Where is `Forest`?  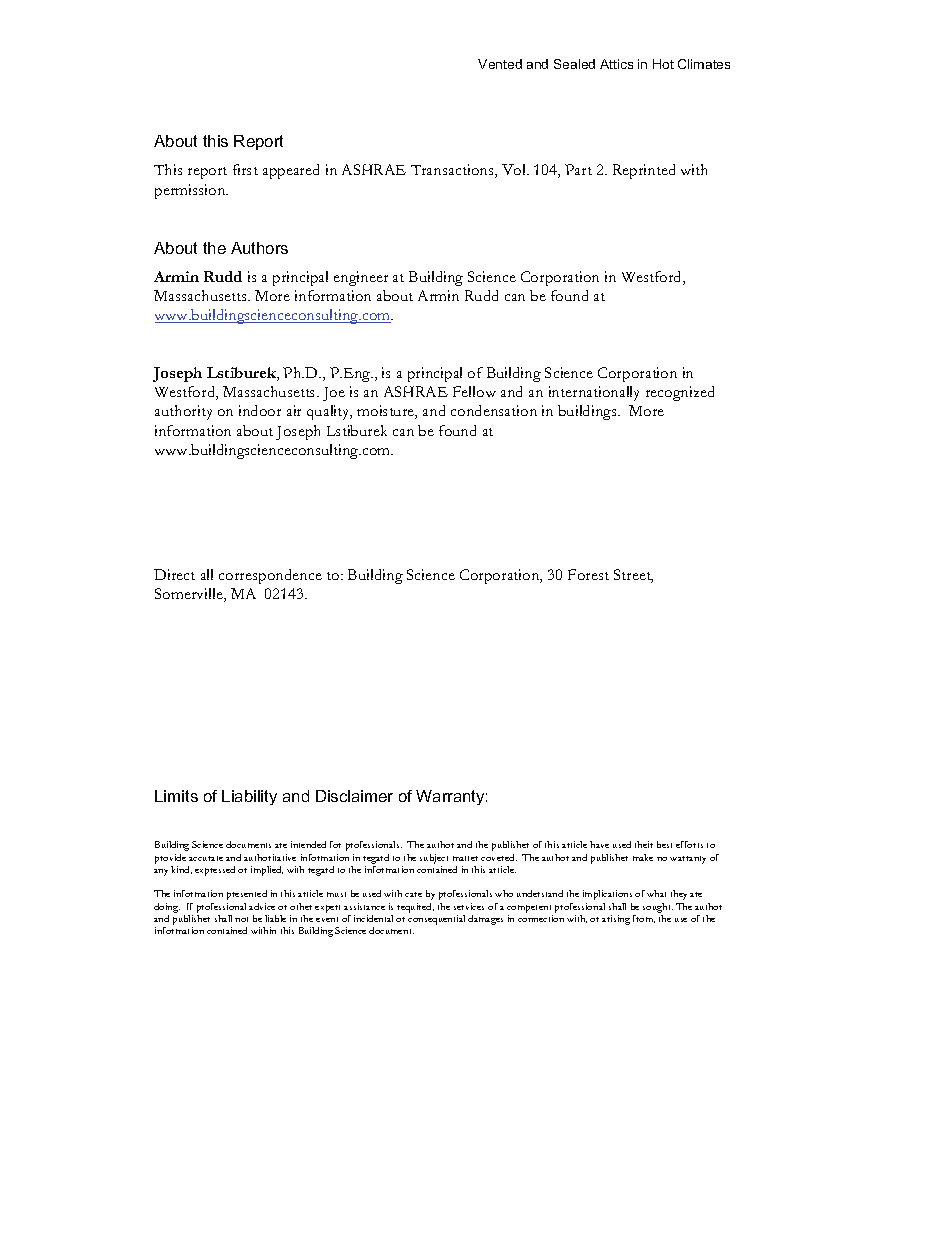
Forest is located at coordinates (588, 574).
